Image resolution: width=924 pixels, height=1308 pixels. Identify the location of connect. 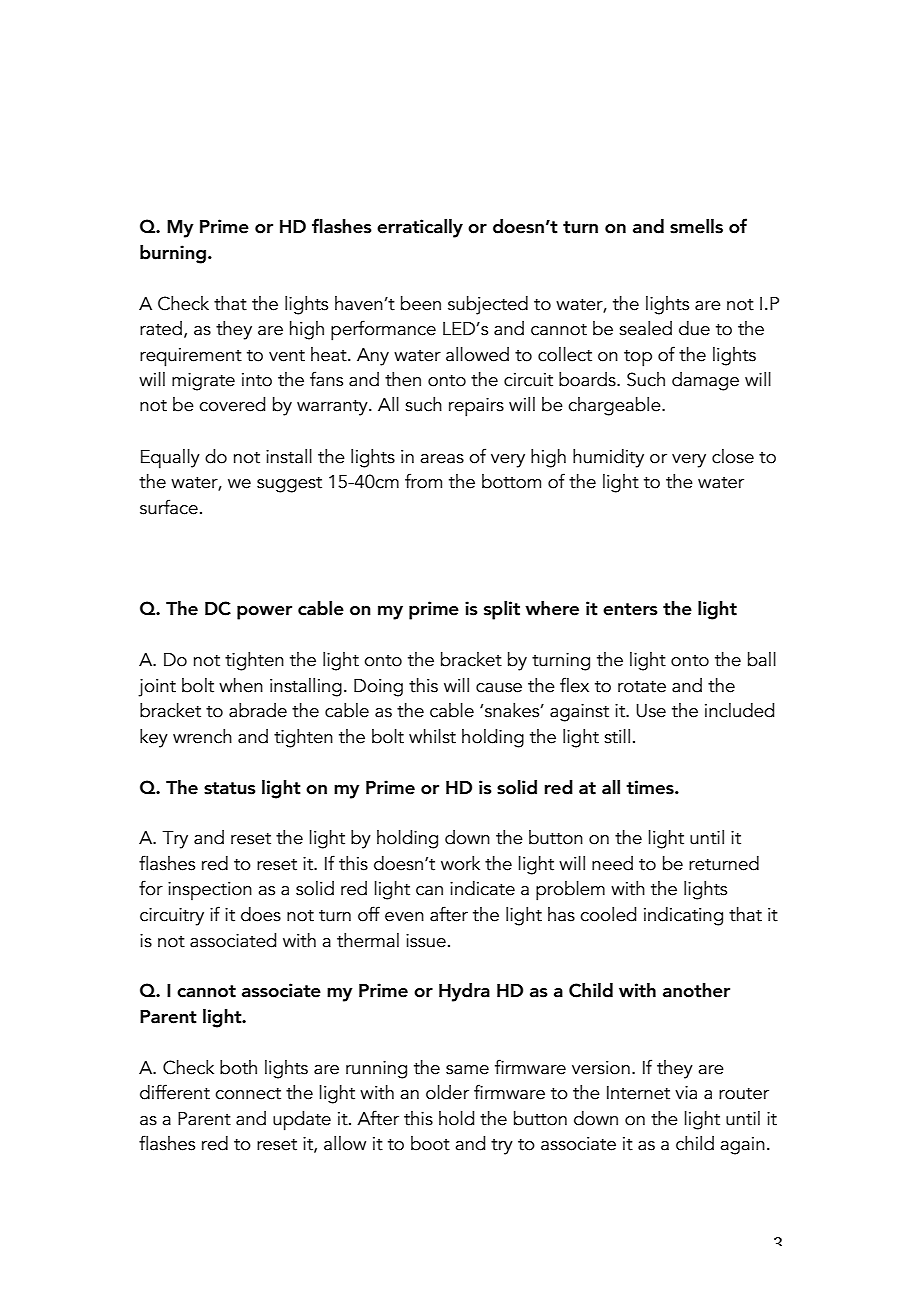
(248, 1094).
